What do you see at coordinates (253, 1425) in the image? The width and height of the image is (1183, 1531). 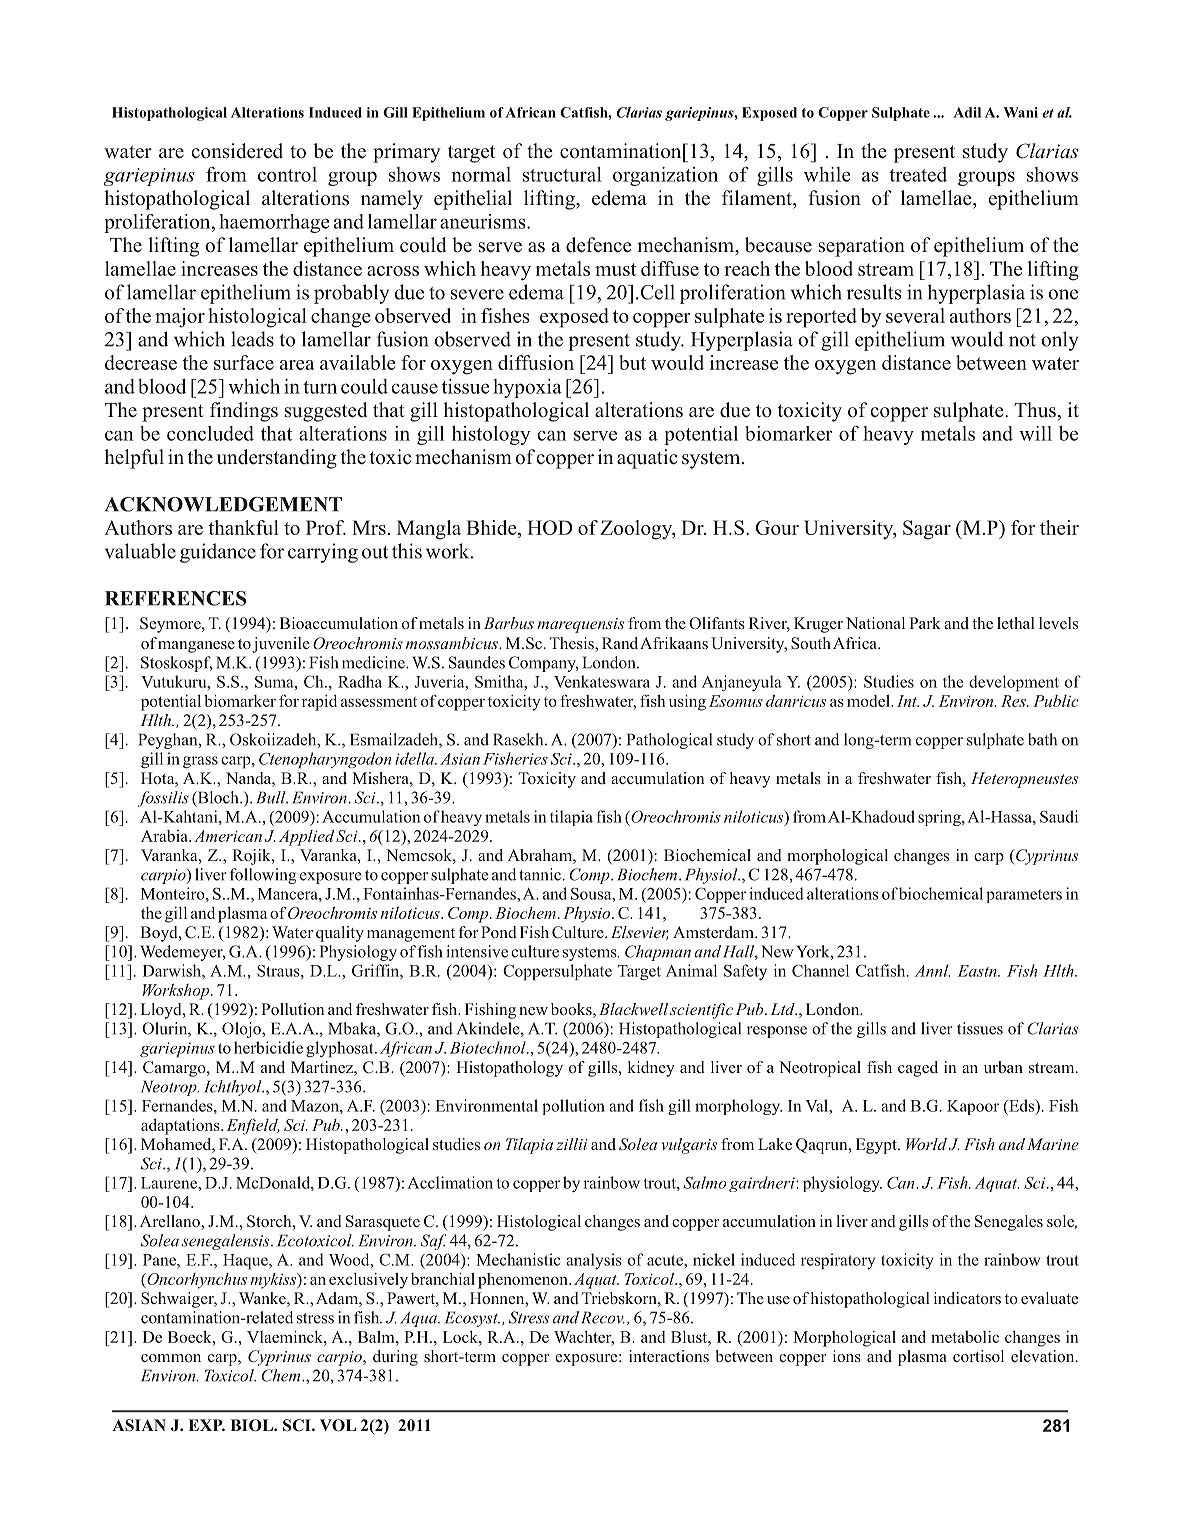 I see `BIOL` at bounding box center [253, 1425].
